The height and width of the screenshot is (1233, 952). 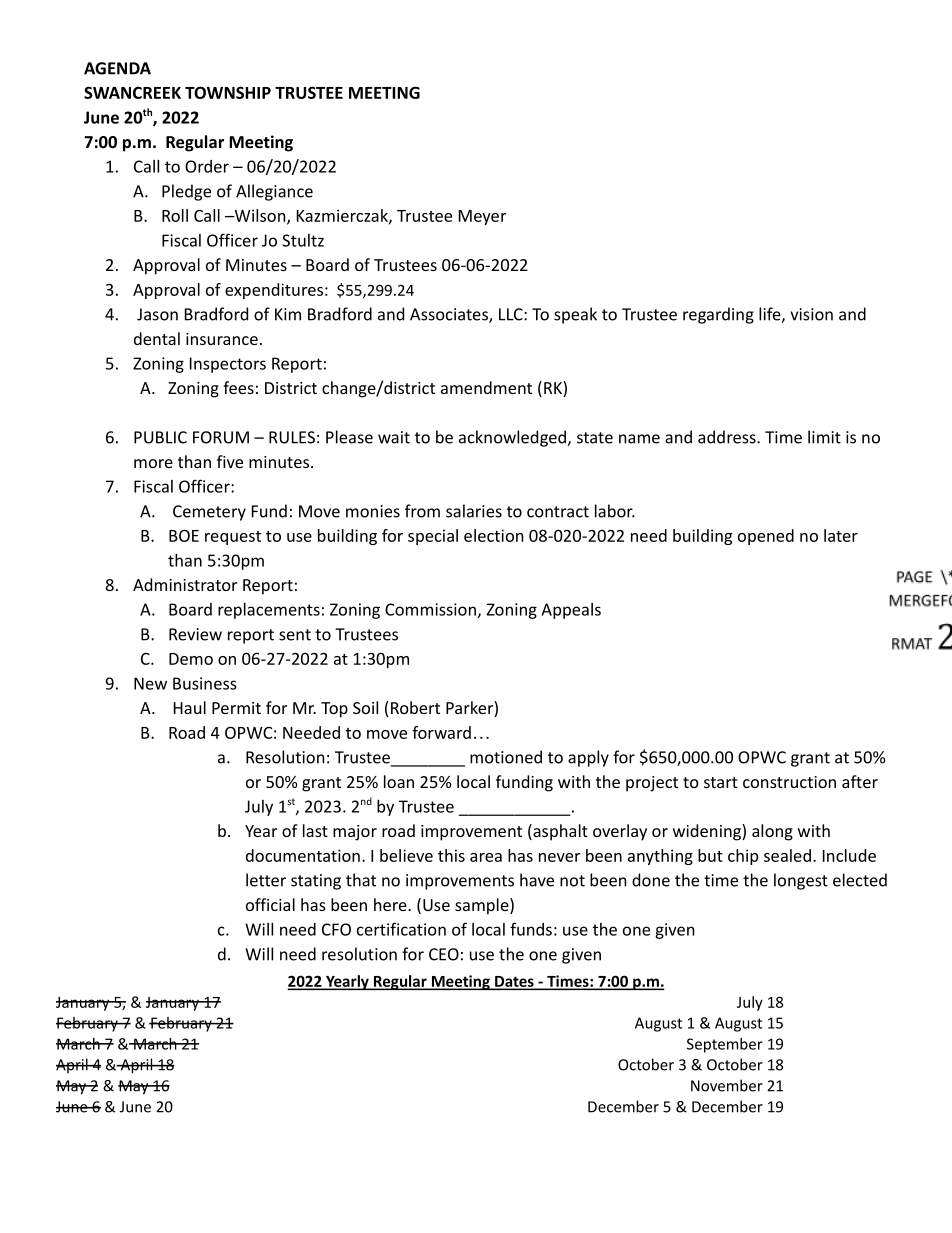 What do you see at coordinates (336, 929) in the screenshot?
I see `CFO` at bounding box center [336, 929].
